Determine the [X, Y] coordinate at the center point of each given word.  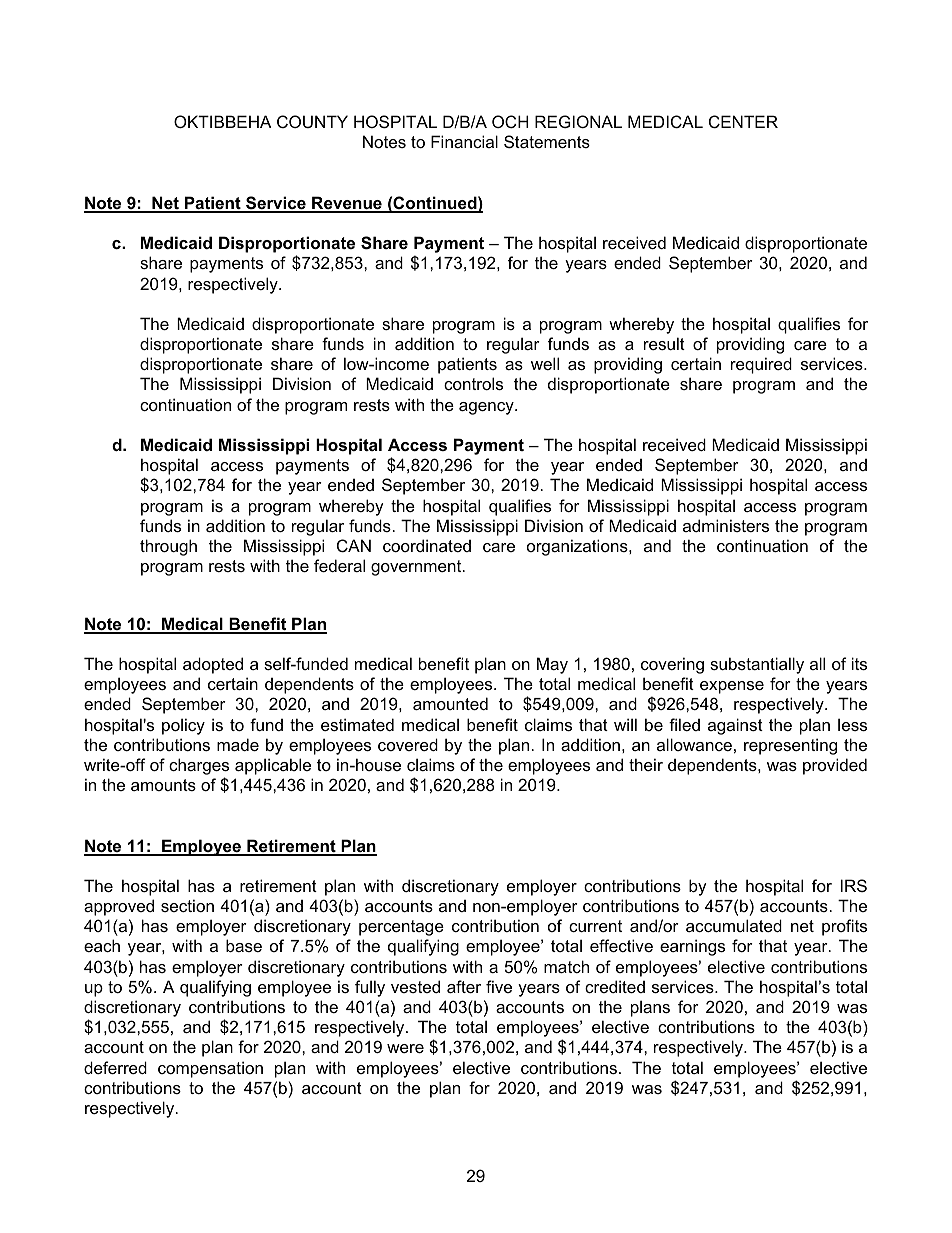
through [168, 547]
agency [487, 408]
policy [183, 726]
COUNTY [312, 121]
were [405, 1048]
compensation [210, 1069]
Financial [464, 141]
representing [790, 746]
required [761, 365]
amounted [450, 703]
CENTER [743, 121]
